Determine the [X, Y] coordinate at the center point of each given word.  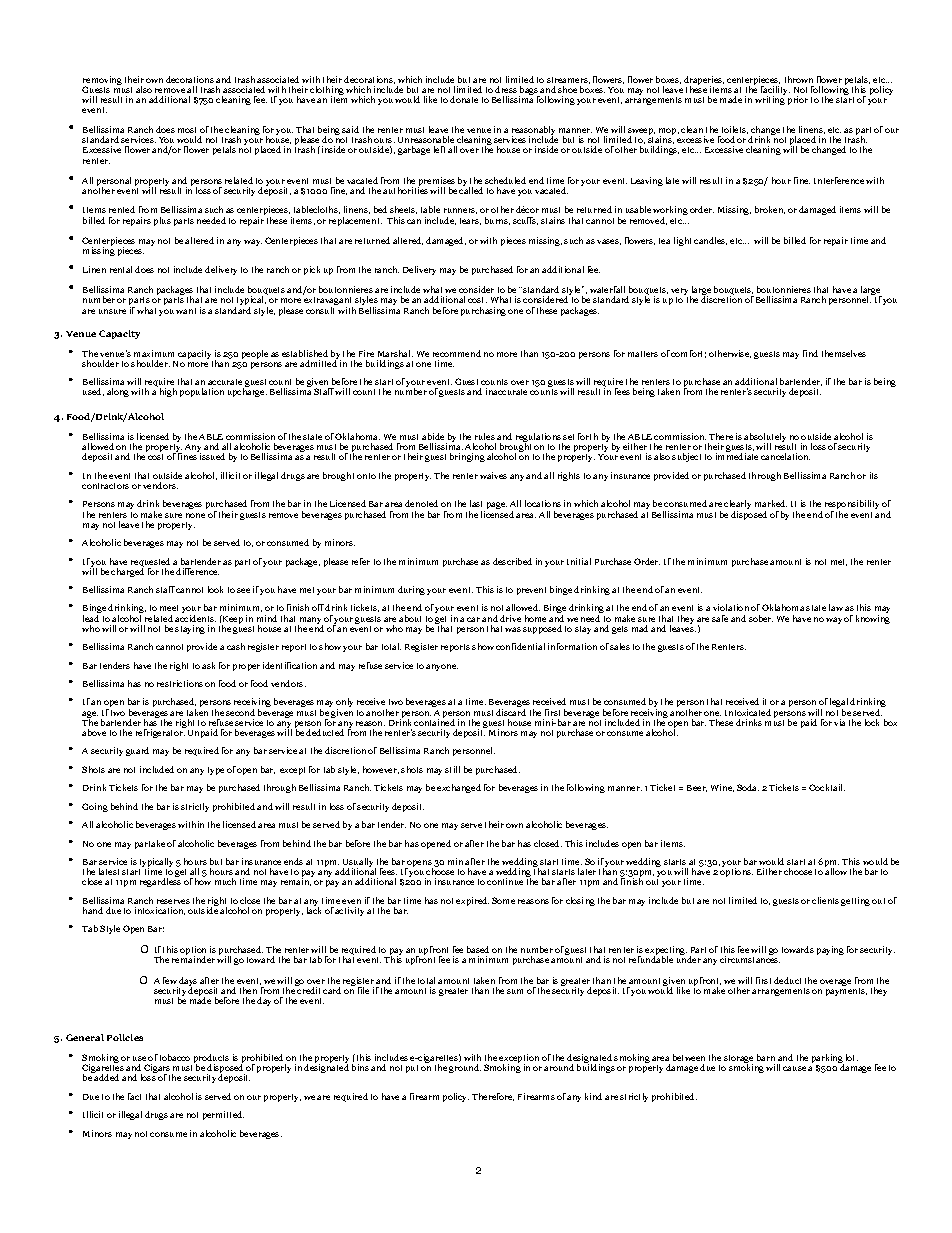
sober [761, 618]
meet [169, 608]
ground [465, 1068]
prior [798, 100]
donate [464, 99]
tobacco [175, 1057]
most [187, 130]
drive [510, 618]
